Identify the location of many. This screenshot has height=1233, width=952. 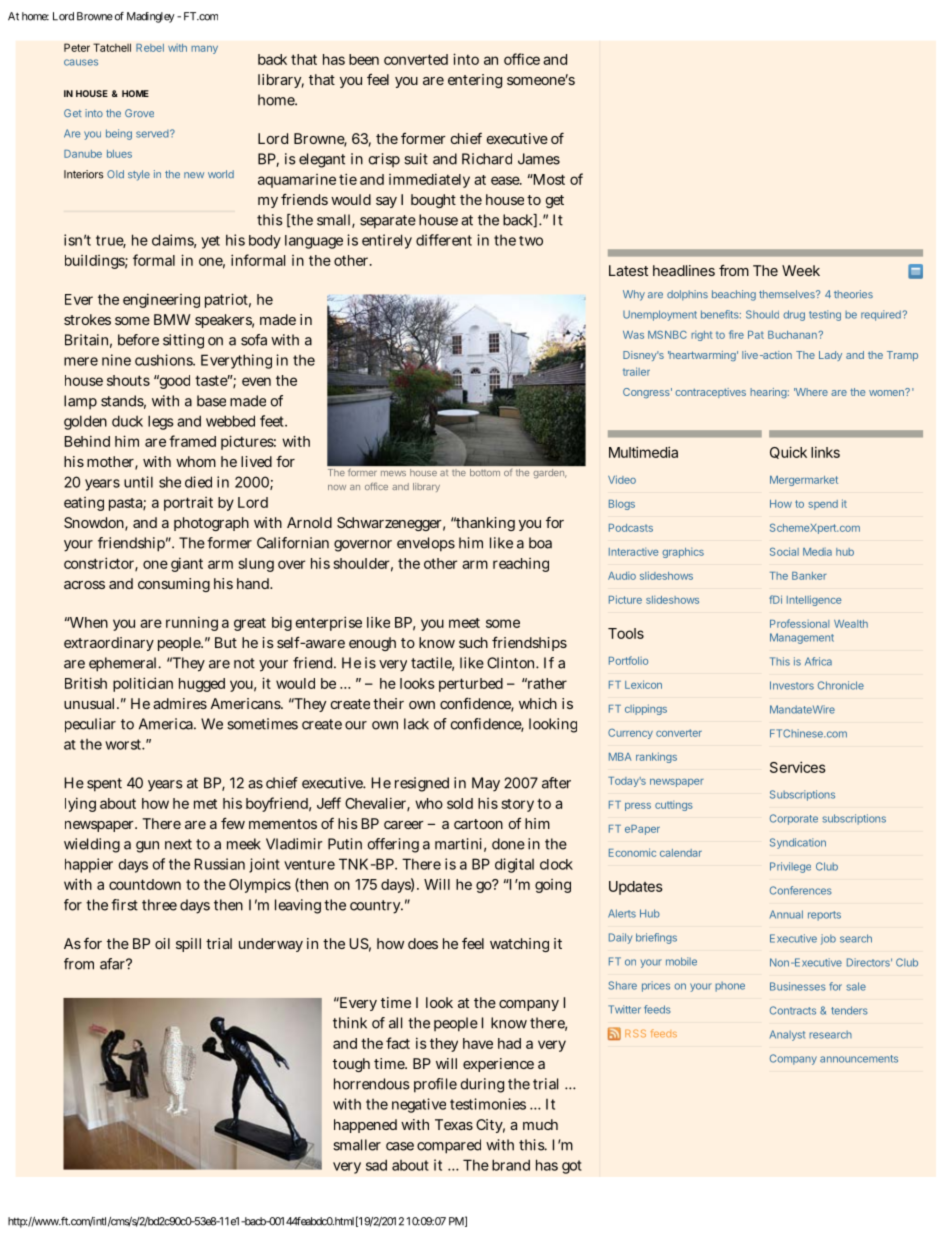
(204, 50).
